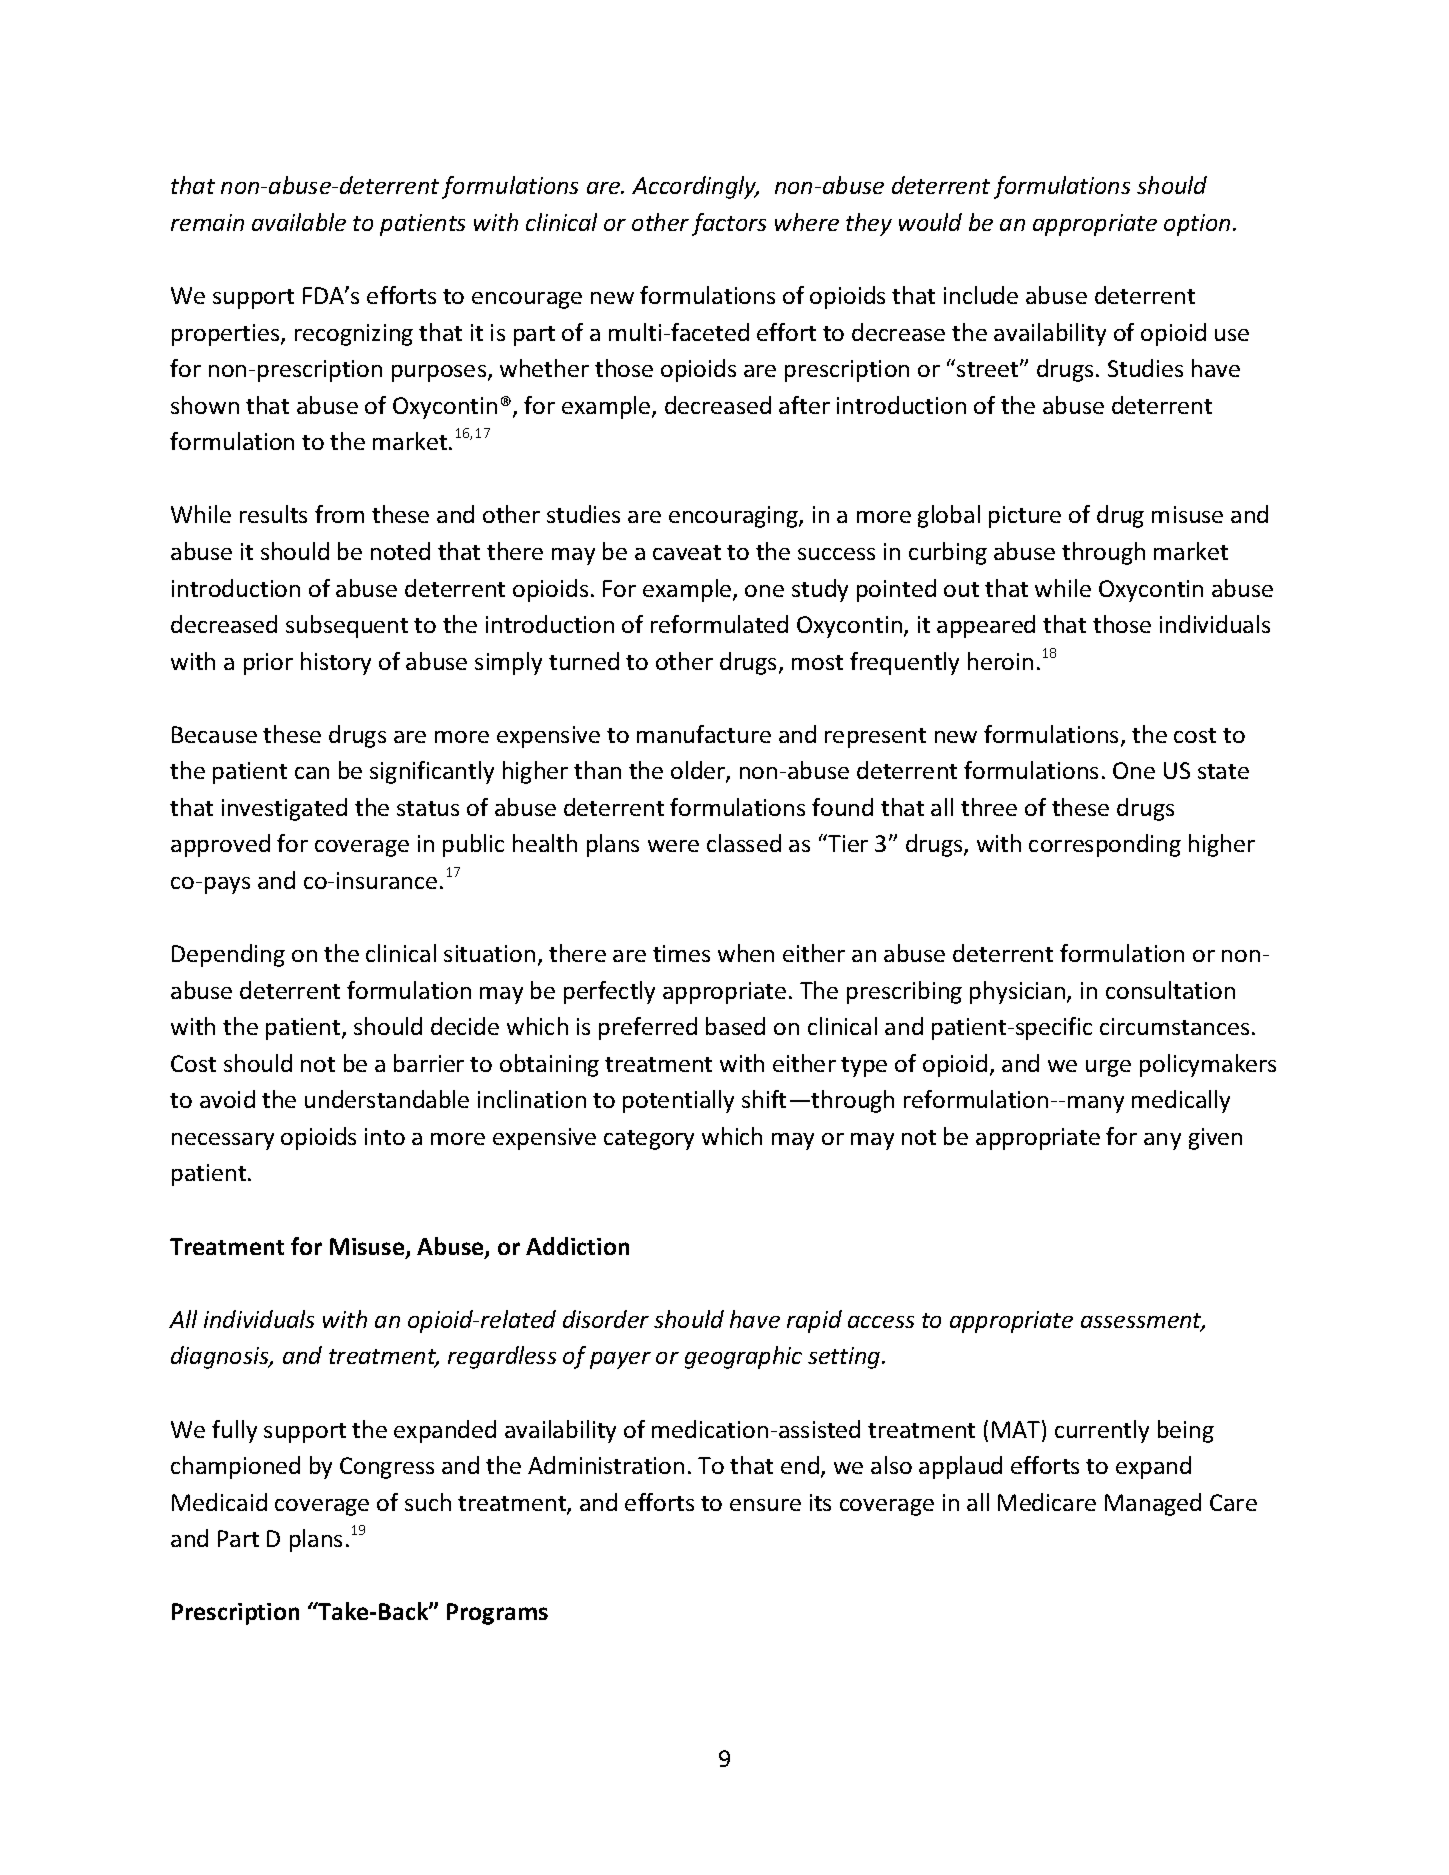 The width and height of the screenshot is (1449, 1875). What do you see at coordinates (729, 224) in the screenshot?
I see `factors` at bounding box center [729, 224].
